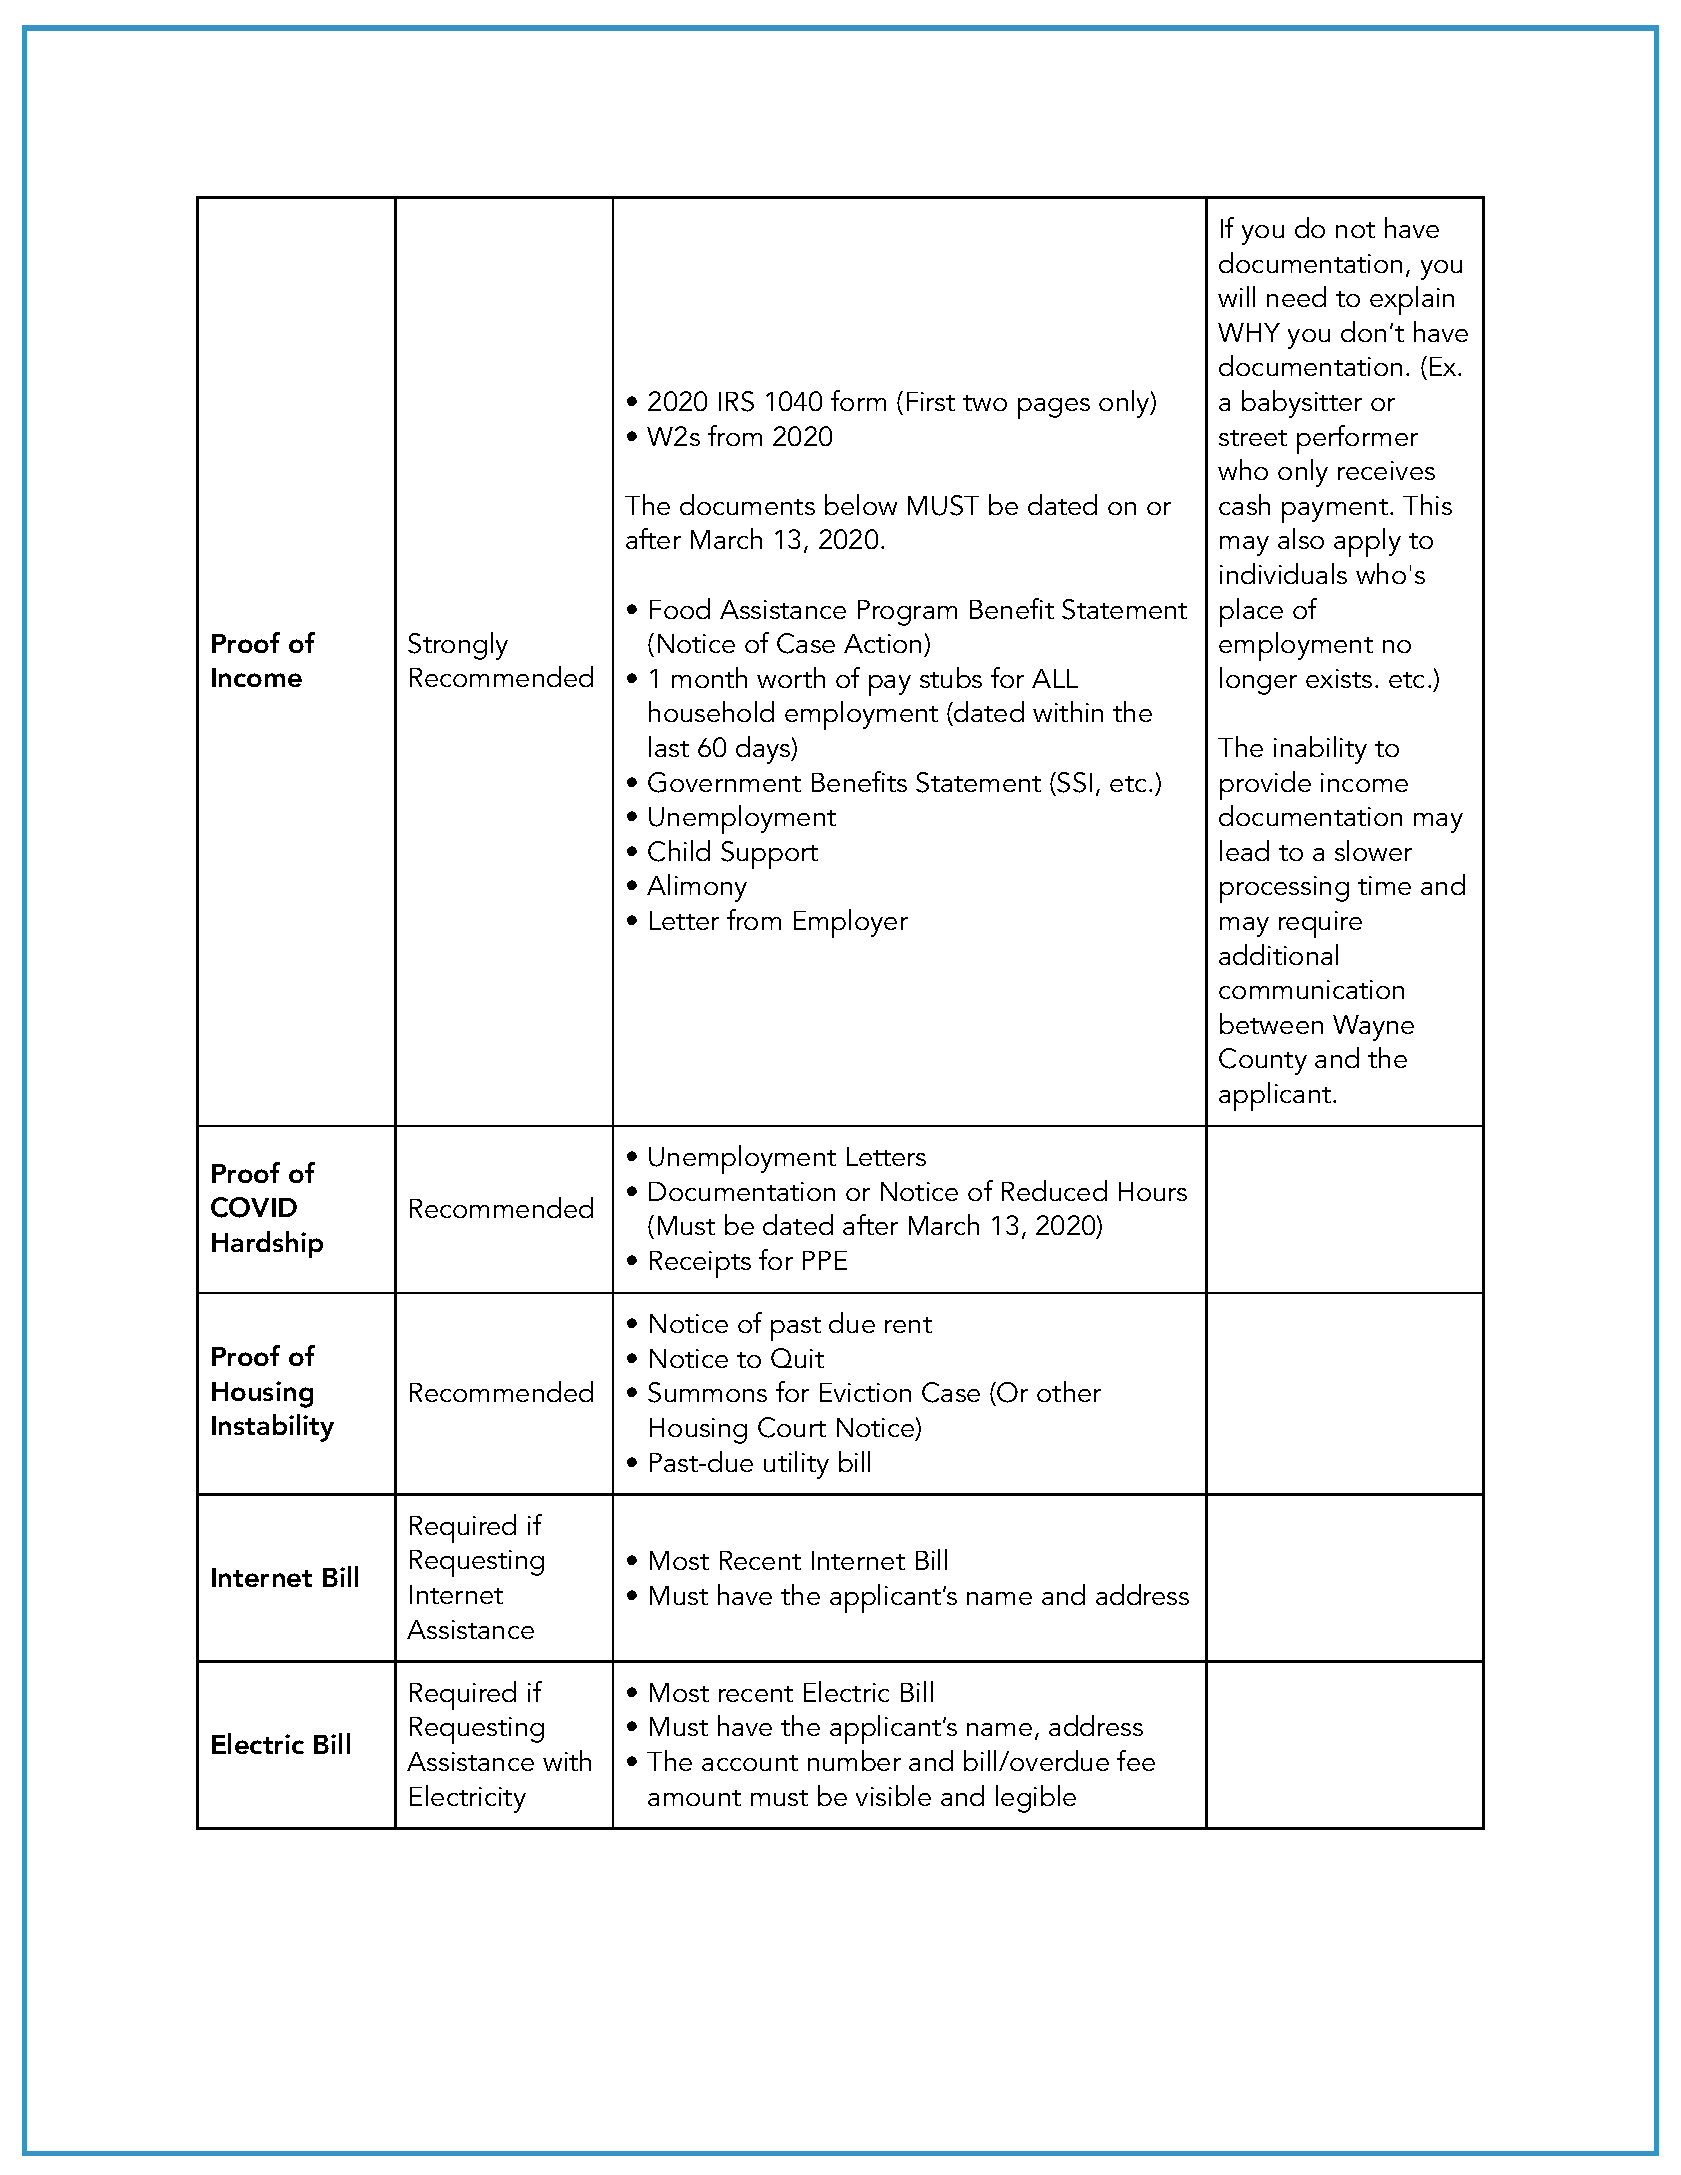 The height and width of the screenshot is (2175, 1681). Describe the element at coordinates (1265, 785) in the screenshot. I see `provide` at that location.
